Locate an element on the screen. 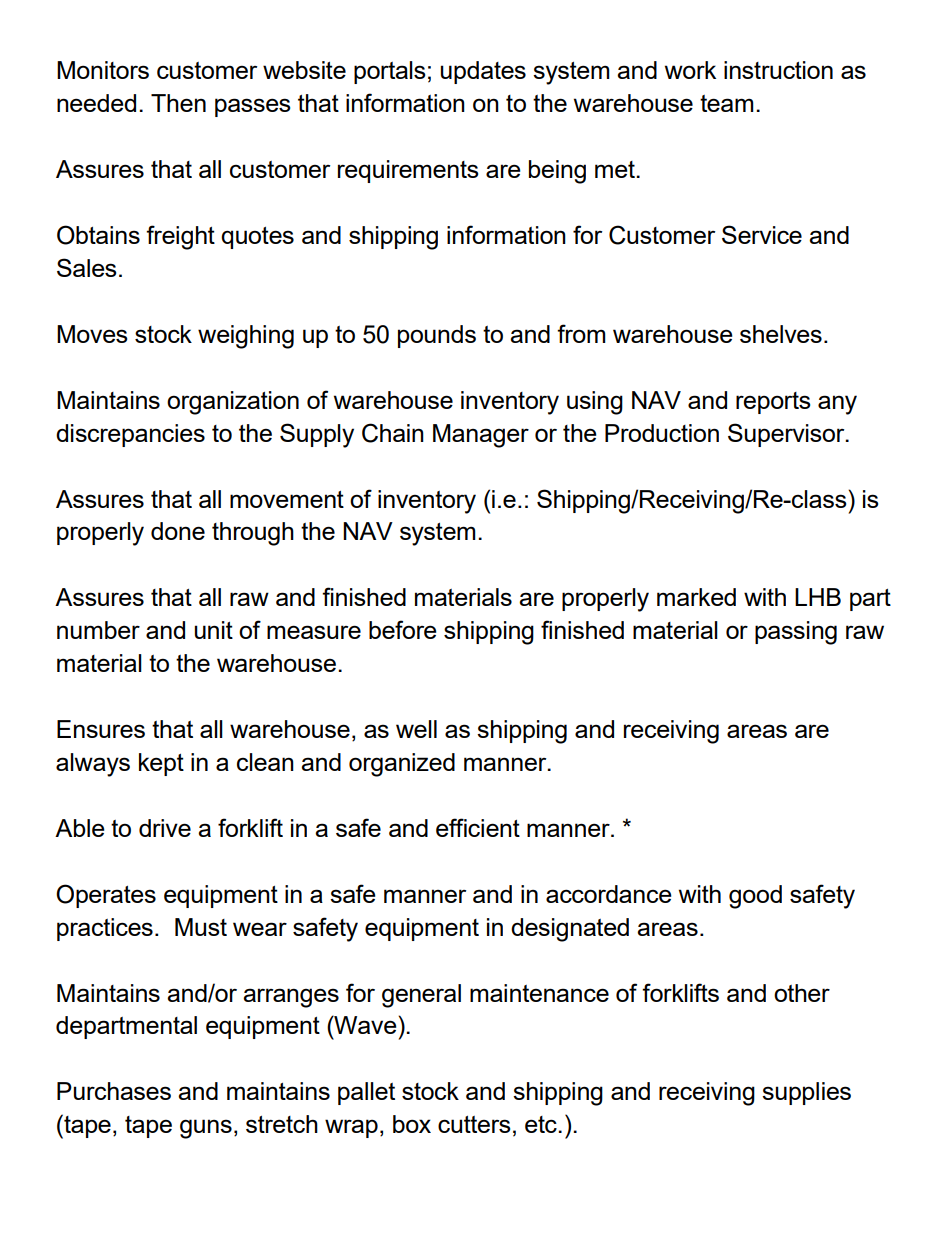  supplies is located at coordinates (806, 1093).
